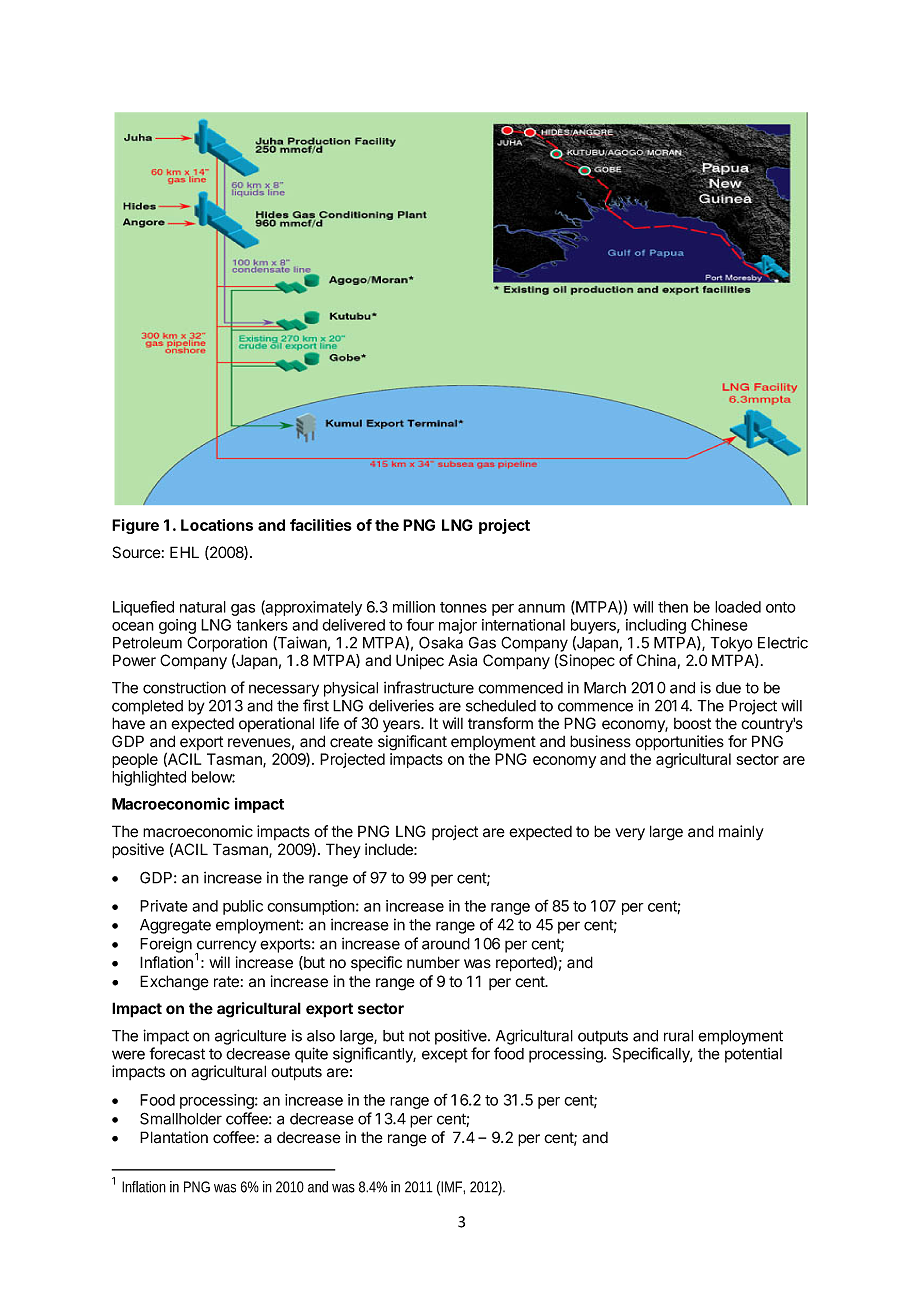 The image size is (924, 1308). I want to click on very, so click(630, 834).
